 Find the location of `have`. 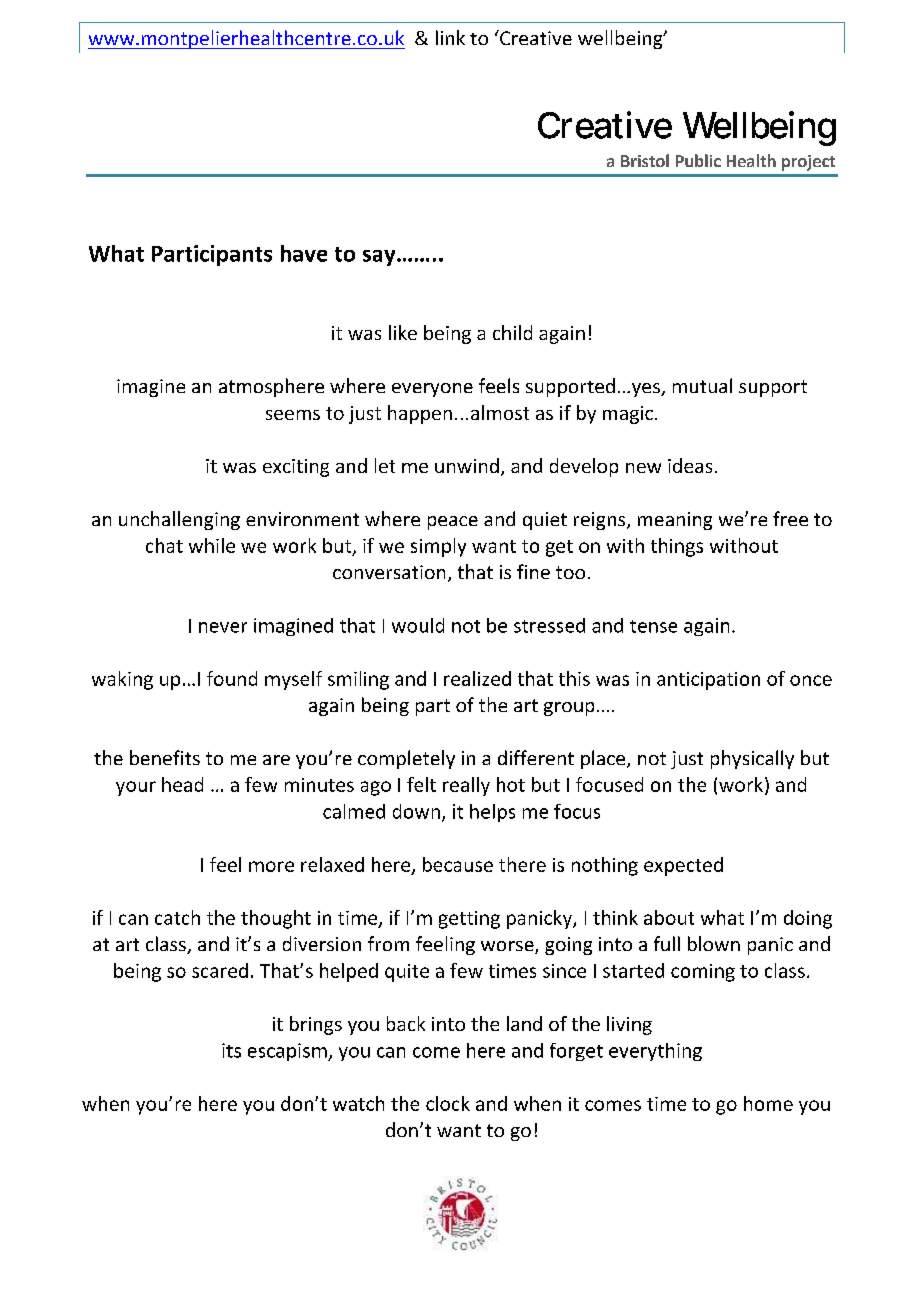

have is located at coordinates (304, 253).
